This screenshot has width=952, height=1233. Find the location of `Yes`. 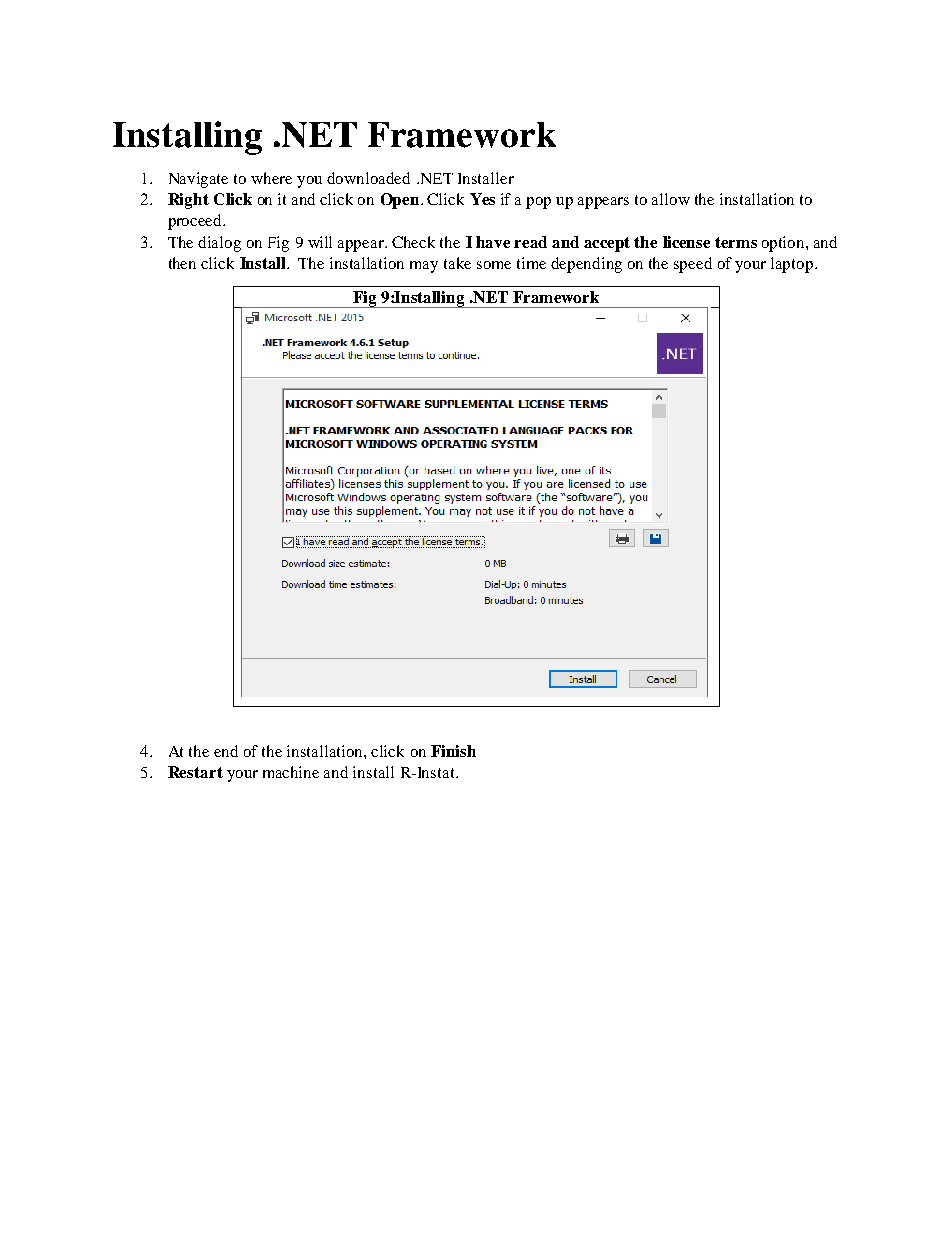

Yes is located at coordinates (482, 199).
